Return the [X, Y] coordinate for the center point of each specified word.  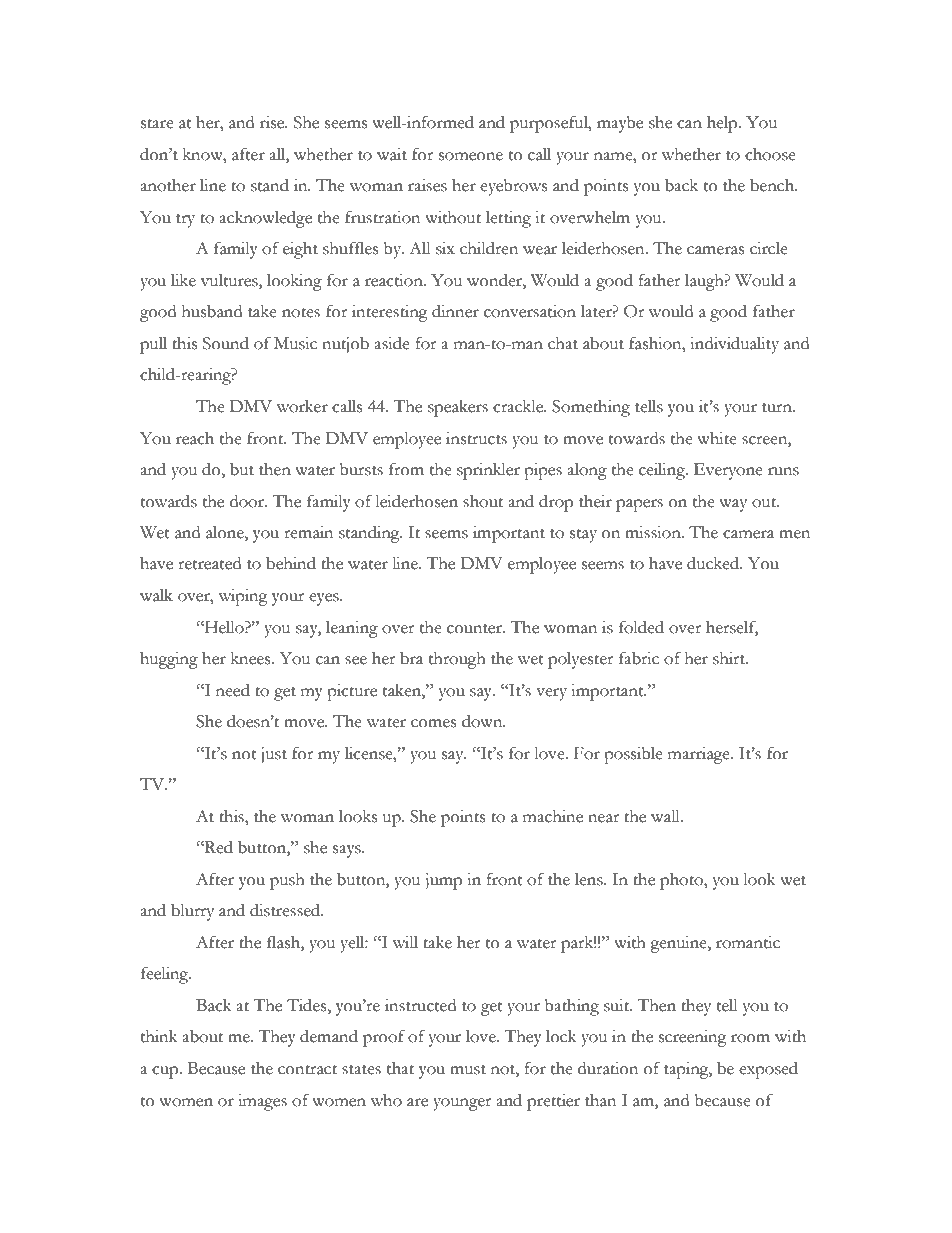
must [468, 1070]
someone [471, 156]
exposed [768, 1070]
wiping [243, 597]
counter [475, 629]
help [723, 124]
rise [273, 122]
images [262, 1102]
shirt [730, 658]
